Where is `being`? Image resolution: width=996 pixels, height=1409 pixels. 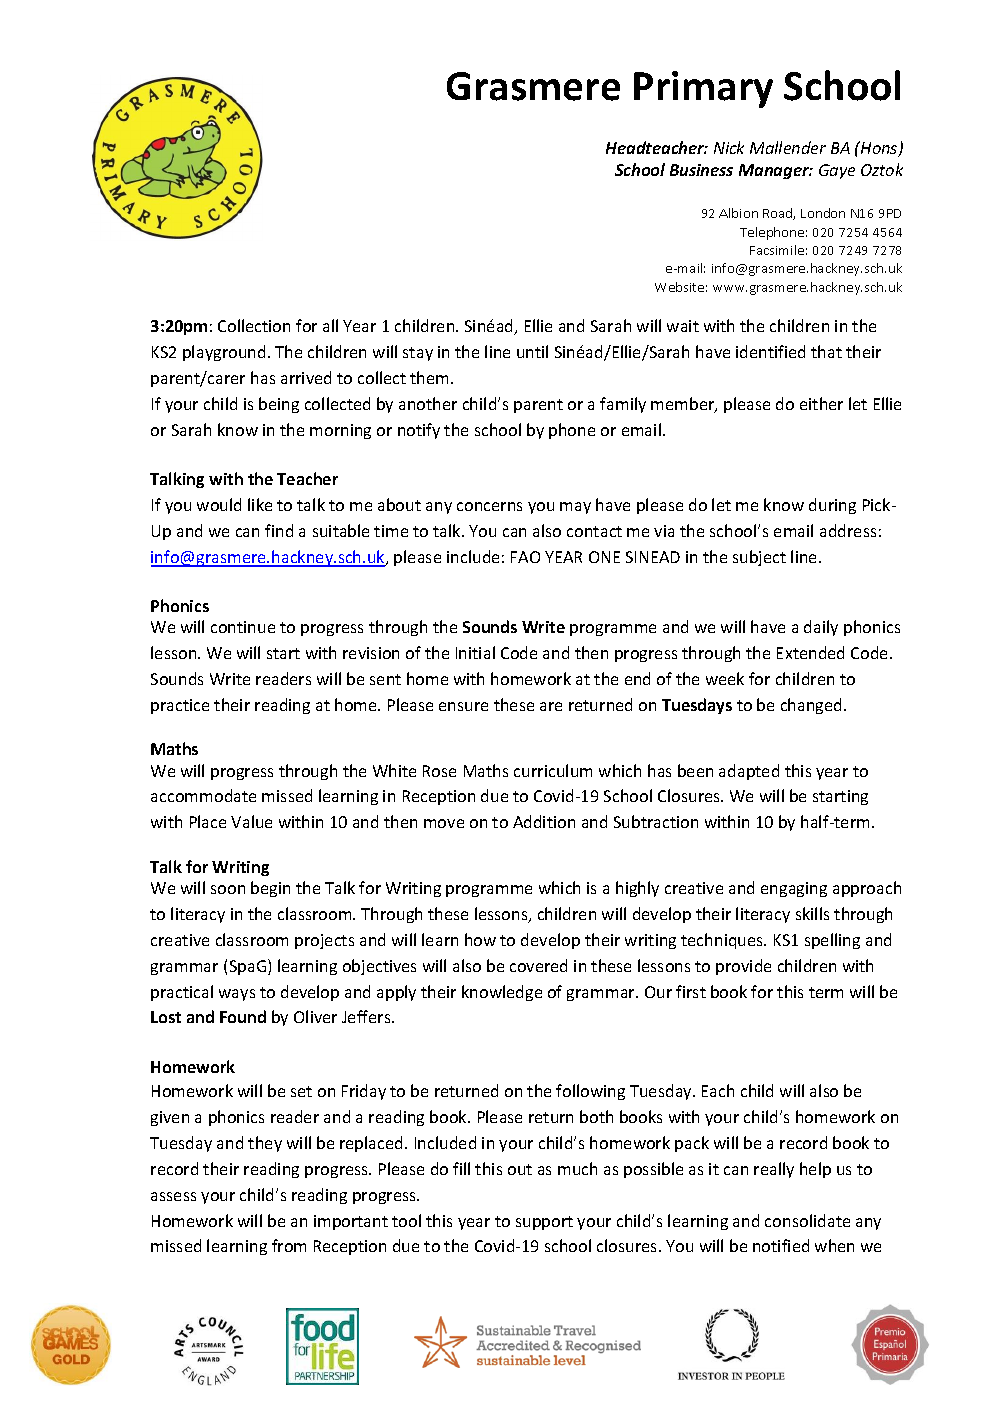
being is located at coordinates (279, 405).
